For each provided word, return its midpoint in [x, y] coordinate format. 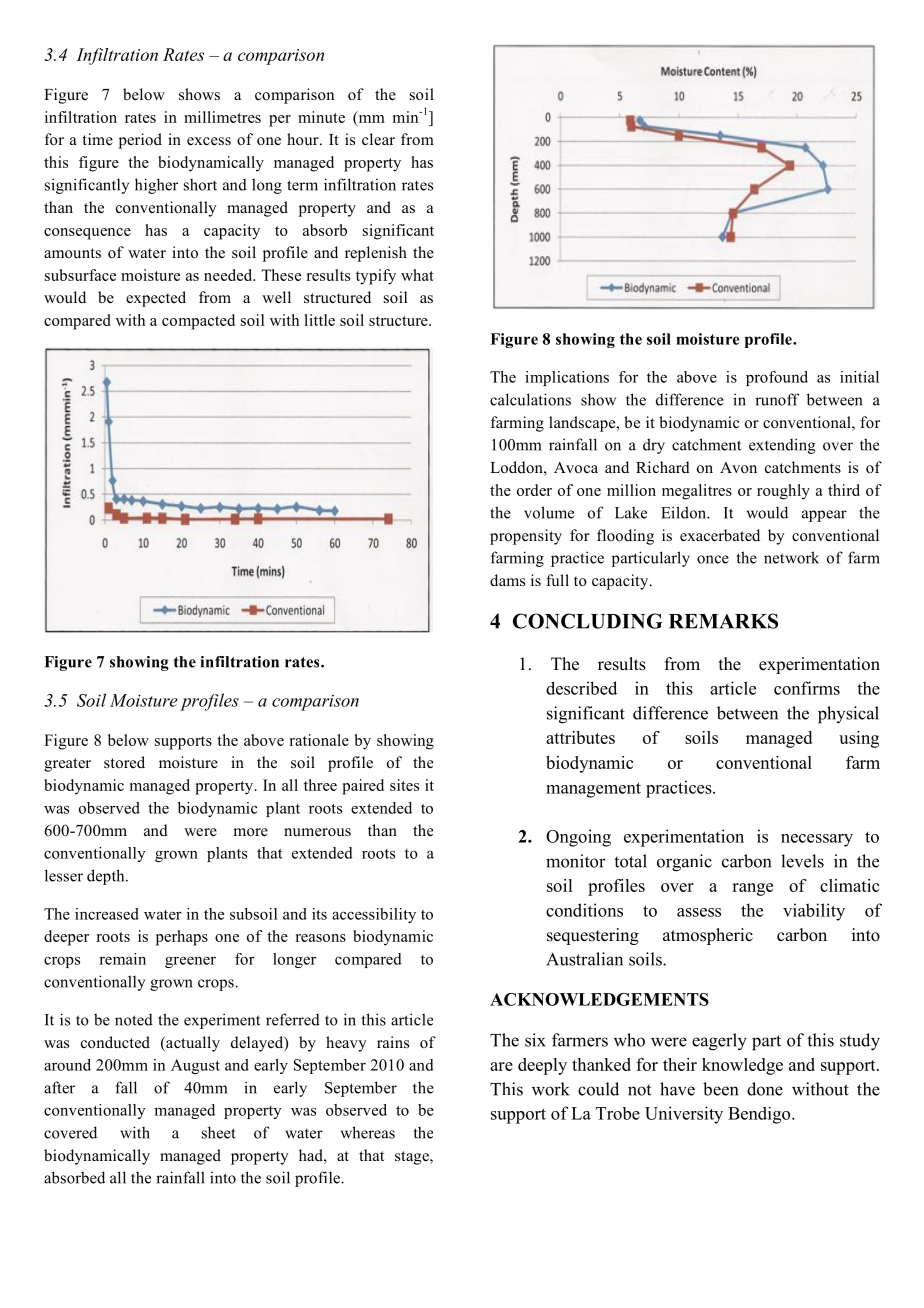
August [195, 1066]
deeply [542, 1066]
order [534, 490]
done [765, 1089]
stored [124, 762]
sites [404, 785]
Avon [738, 468]
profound [777, 378]
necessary [817, 840]
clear [378, 139]
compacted [198, 322]
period [140, 141]
